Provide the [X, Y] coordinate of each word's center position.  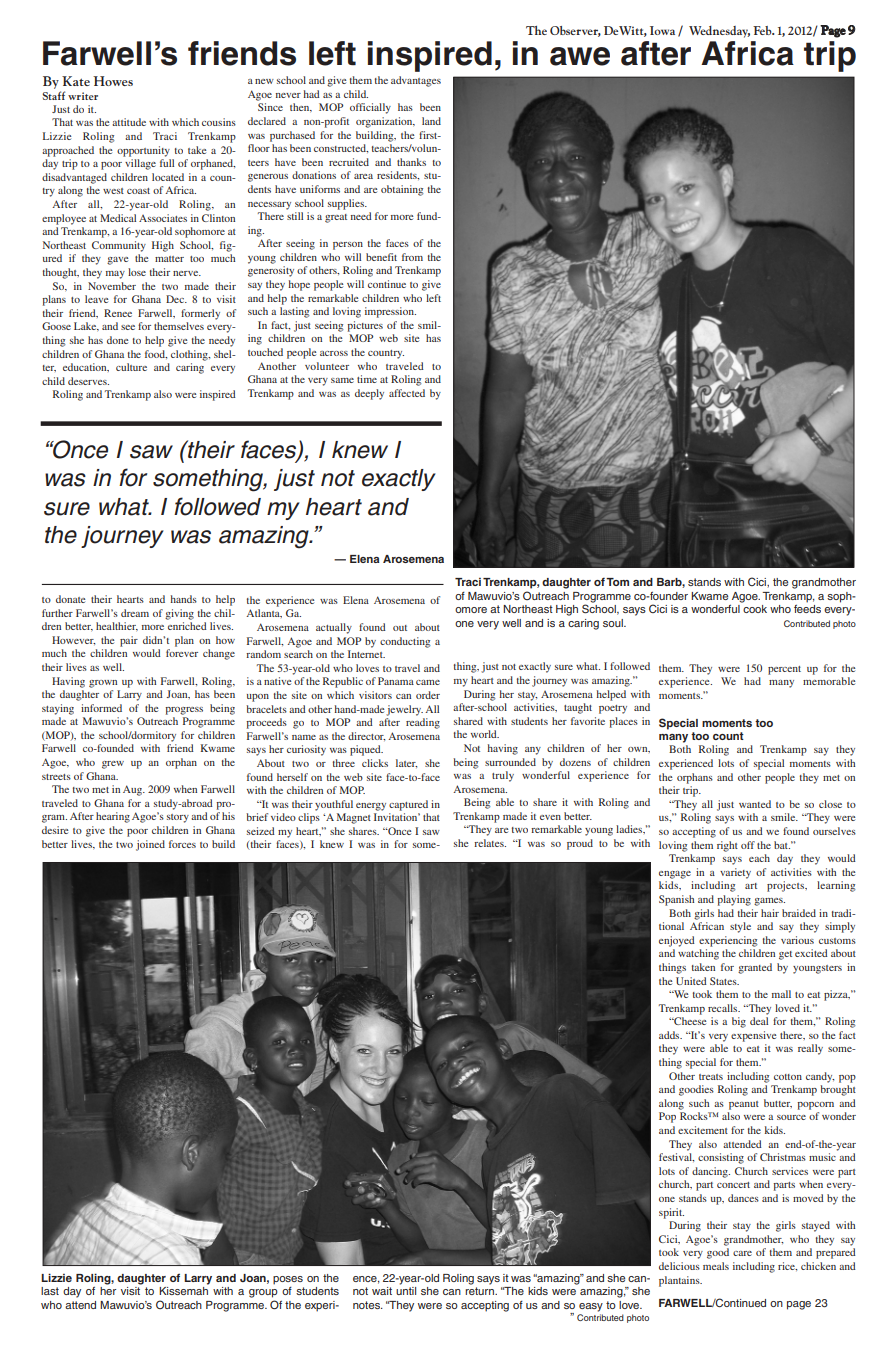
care [742, 1253]
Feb [763, 30]
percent [784, 670]
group [263, 1293]
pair [129, 641]
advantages [416, 81]
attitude [129, 122]
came [428, 682]
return [481, 1291]
